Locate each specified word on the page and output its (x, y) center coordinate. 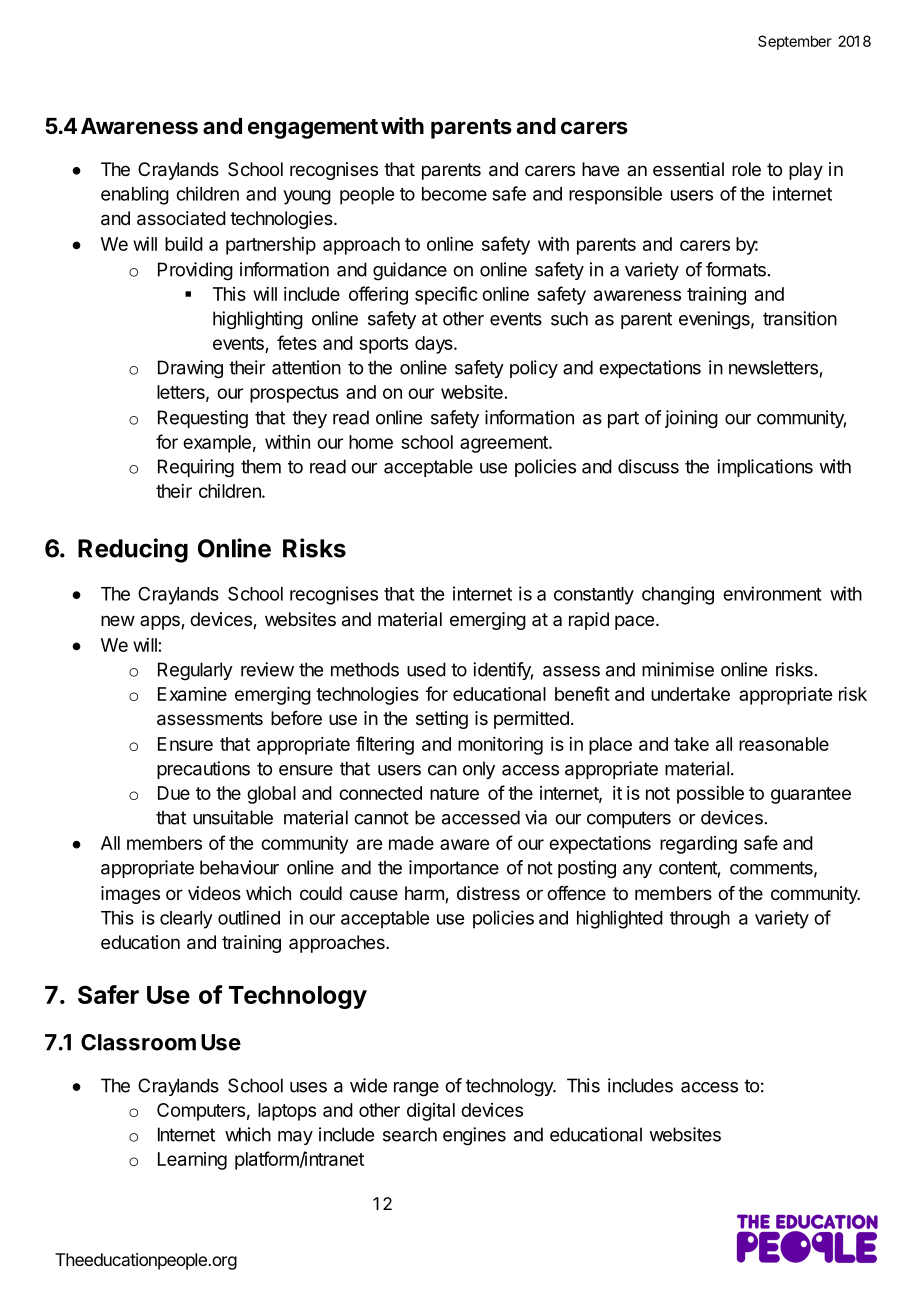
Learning (192, 1161)
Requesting (203, 419)
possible (710, 795)
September (795, 42)
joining (691, 419)
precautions (203, 770)
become (454, 194)
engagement (313, 129)
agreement (505, 444)
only (479, 770)
